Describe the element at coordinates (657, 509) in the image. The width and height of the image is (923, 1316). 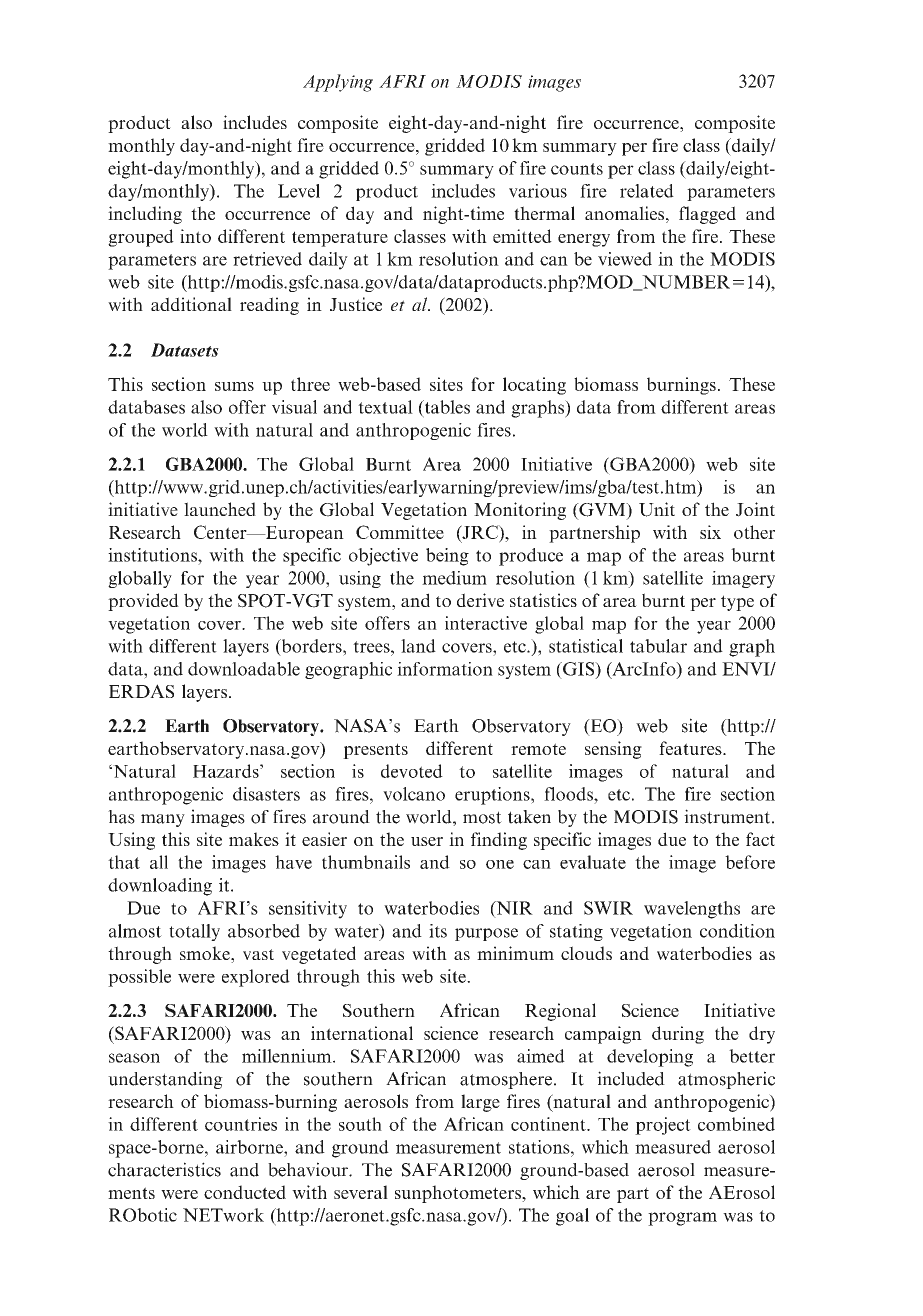
I see `Unit` at that location.
